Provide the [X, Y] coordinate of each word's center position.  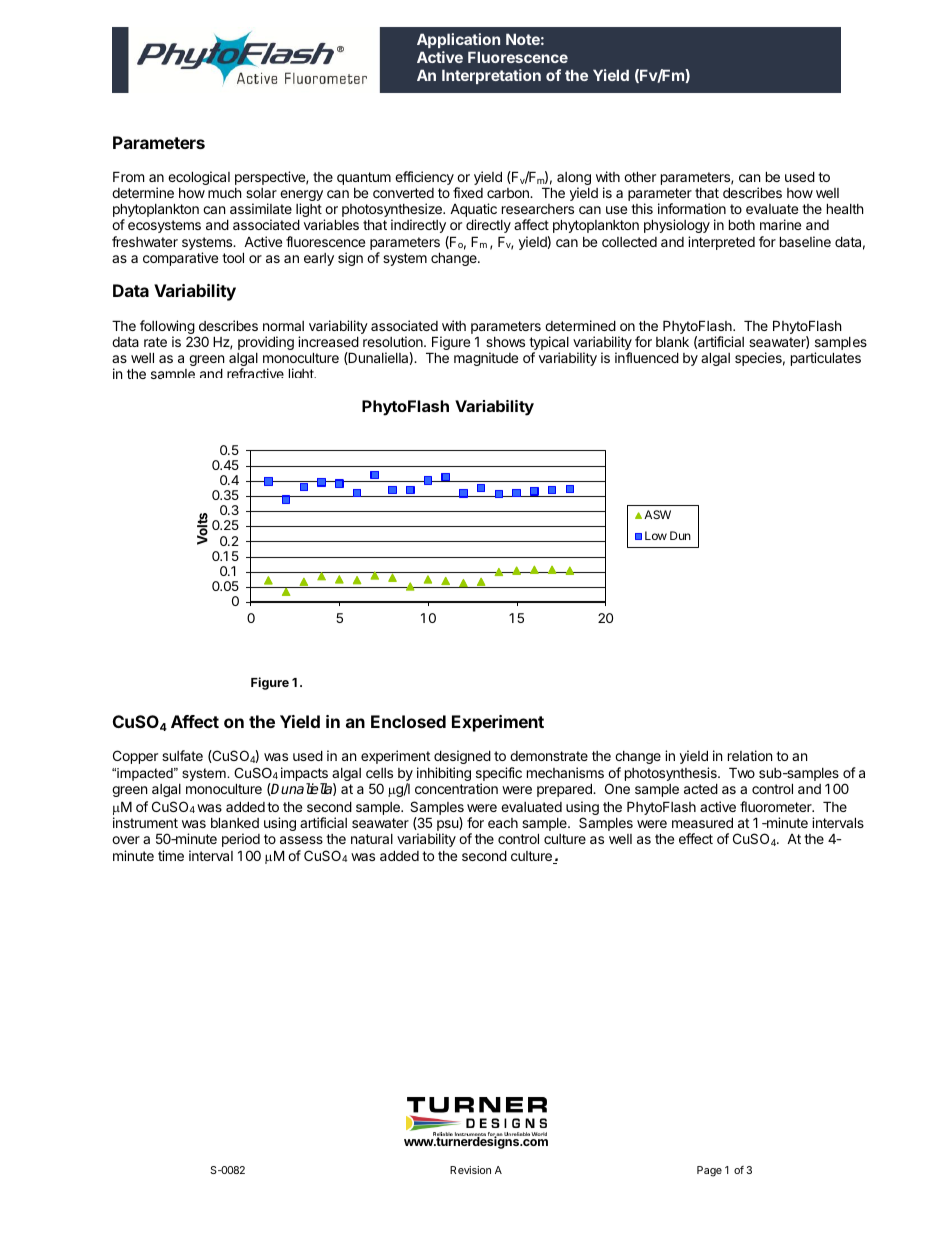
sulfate [182, 755]
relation [750, 755]
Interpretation [491, 76]
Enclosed [408, 721]
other [640, 176]
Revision [470, 1170]
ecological [199, 178]
